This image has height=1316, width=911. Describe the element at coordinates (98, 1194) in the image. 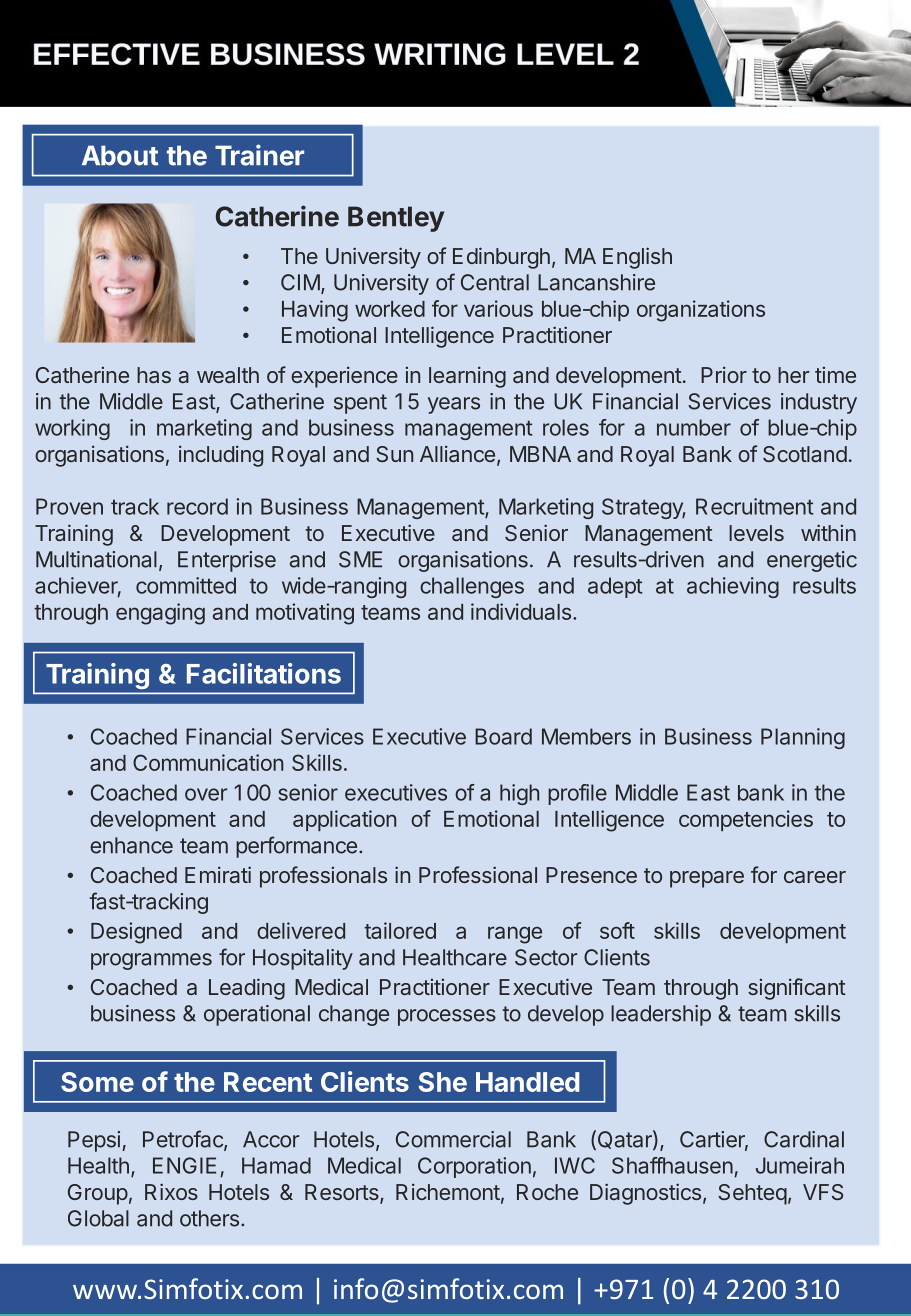

I see `Group` at that location.
